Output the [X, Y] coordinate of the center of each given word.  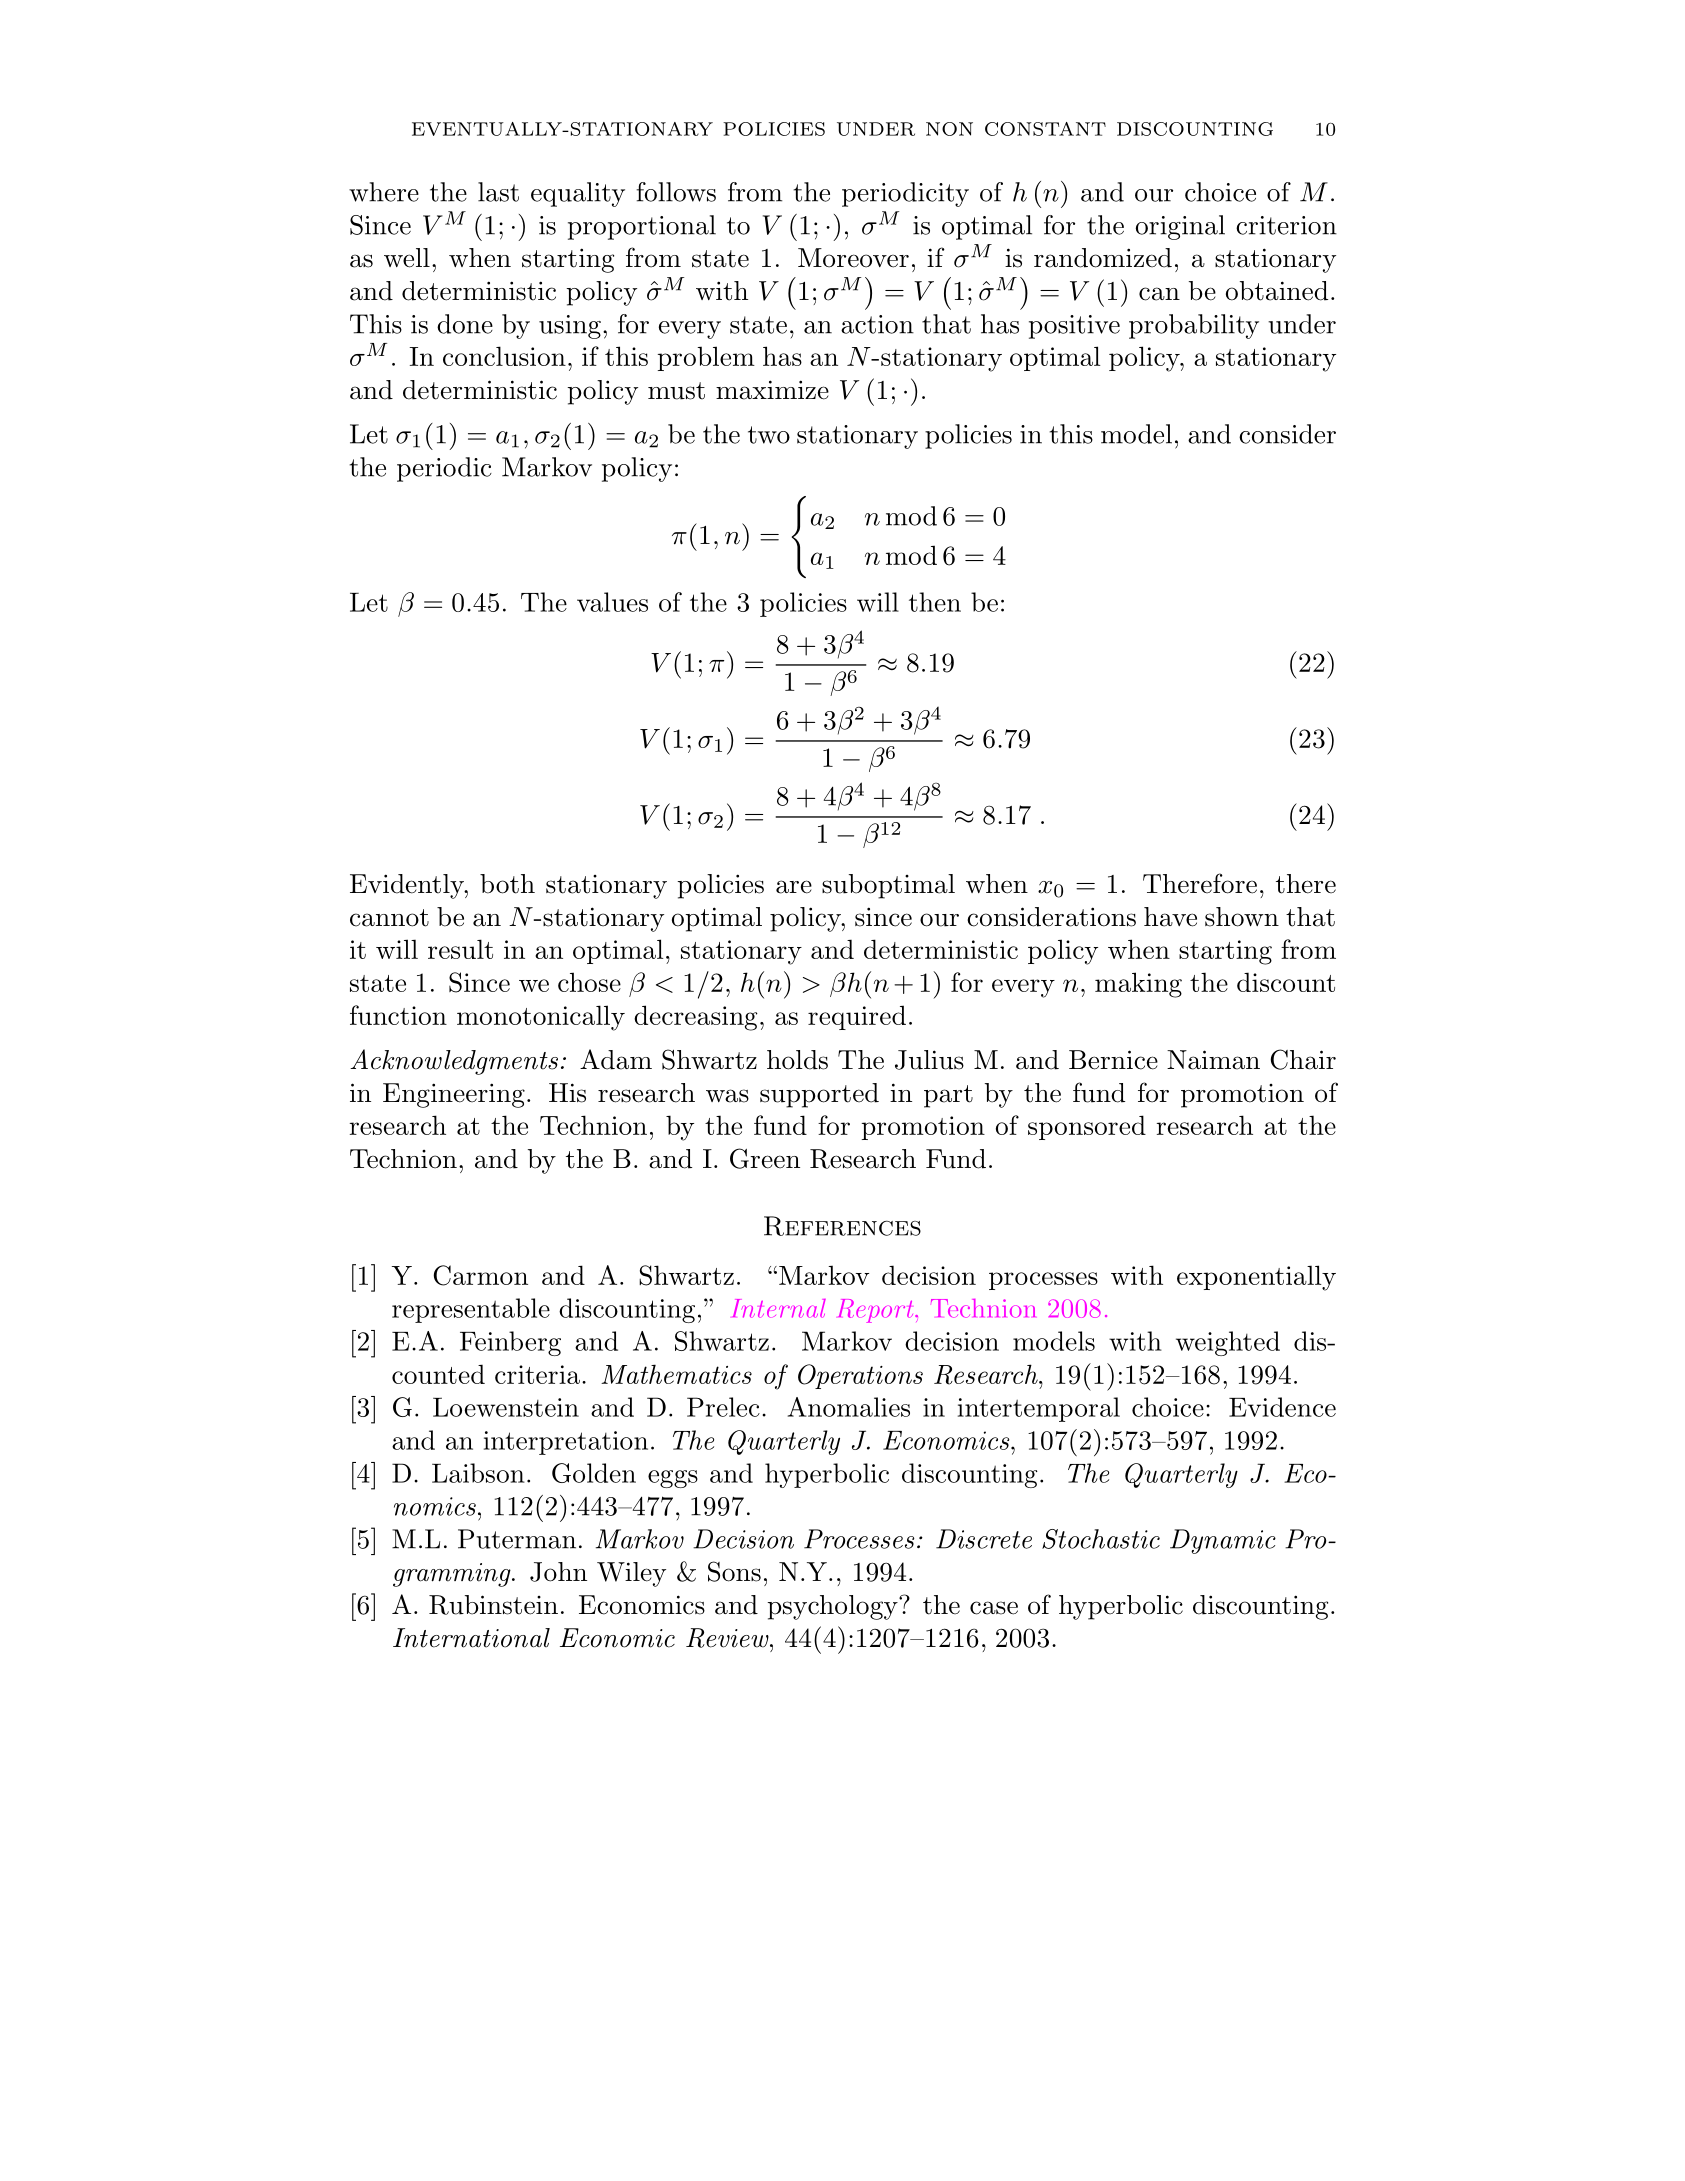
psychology [833, 1607]
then [935, 602]
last [498, 192]
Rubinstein [493, 1605]
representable [471, 1310]
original [1180, 227]
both [507, 884]
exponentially [1256, 1278]
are [794, 887]
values [612, 602]
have [1170, 917]
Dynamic [1223, 1541]
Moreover [853, 258]
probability [1194, 326]
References [842, 1226]
